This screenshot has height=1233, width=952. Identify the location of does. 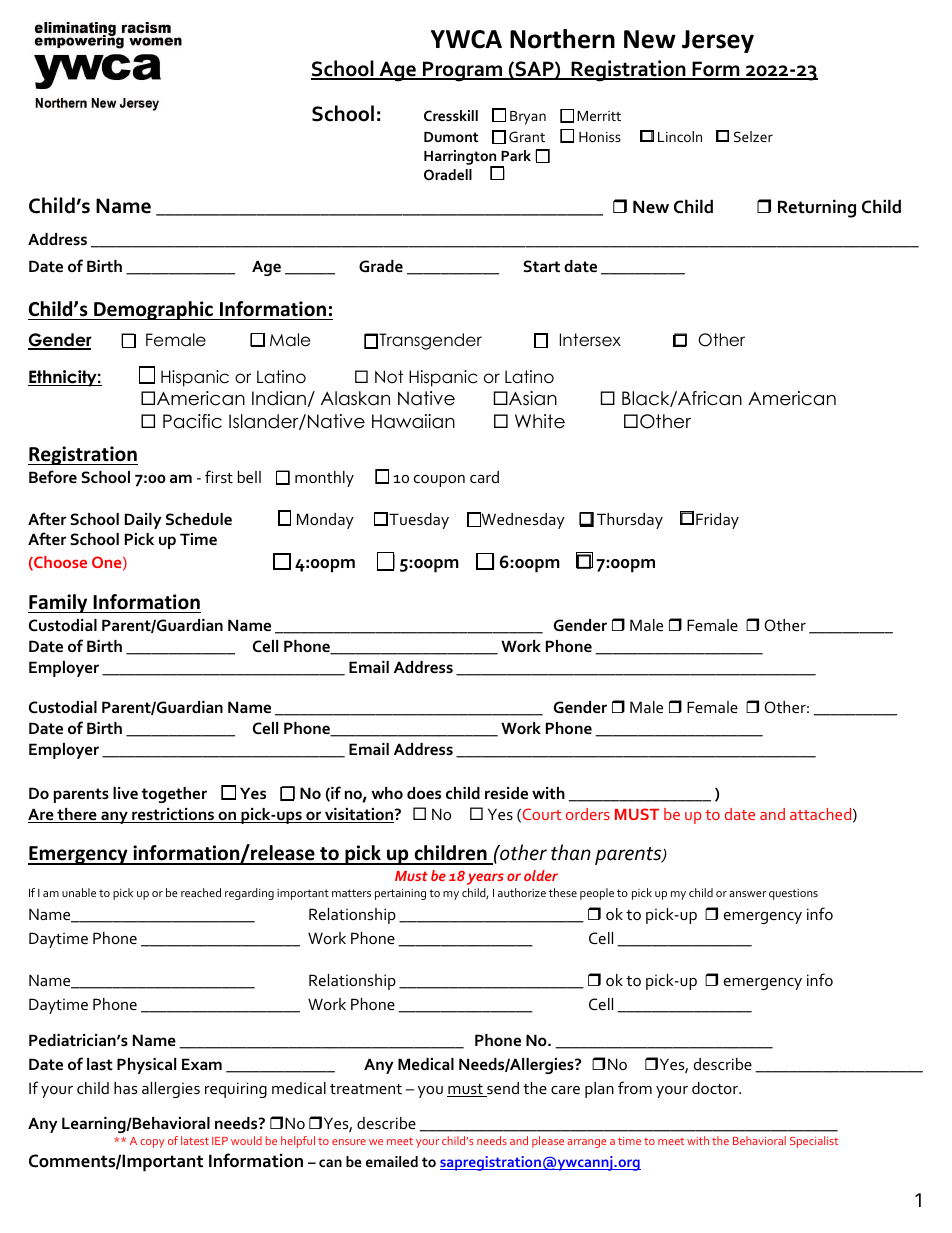
(424, 793).
